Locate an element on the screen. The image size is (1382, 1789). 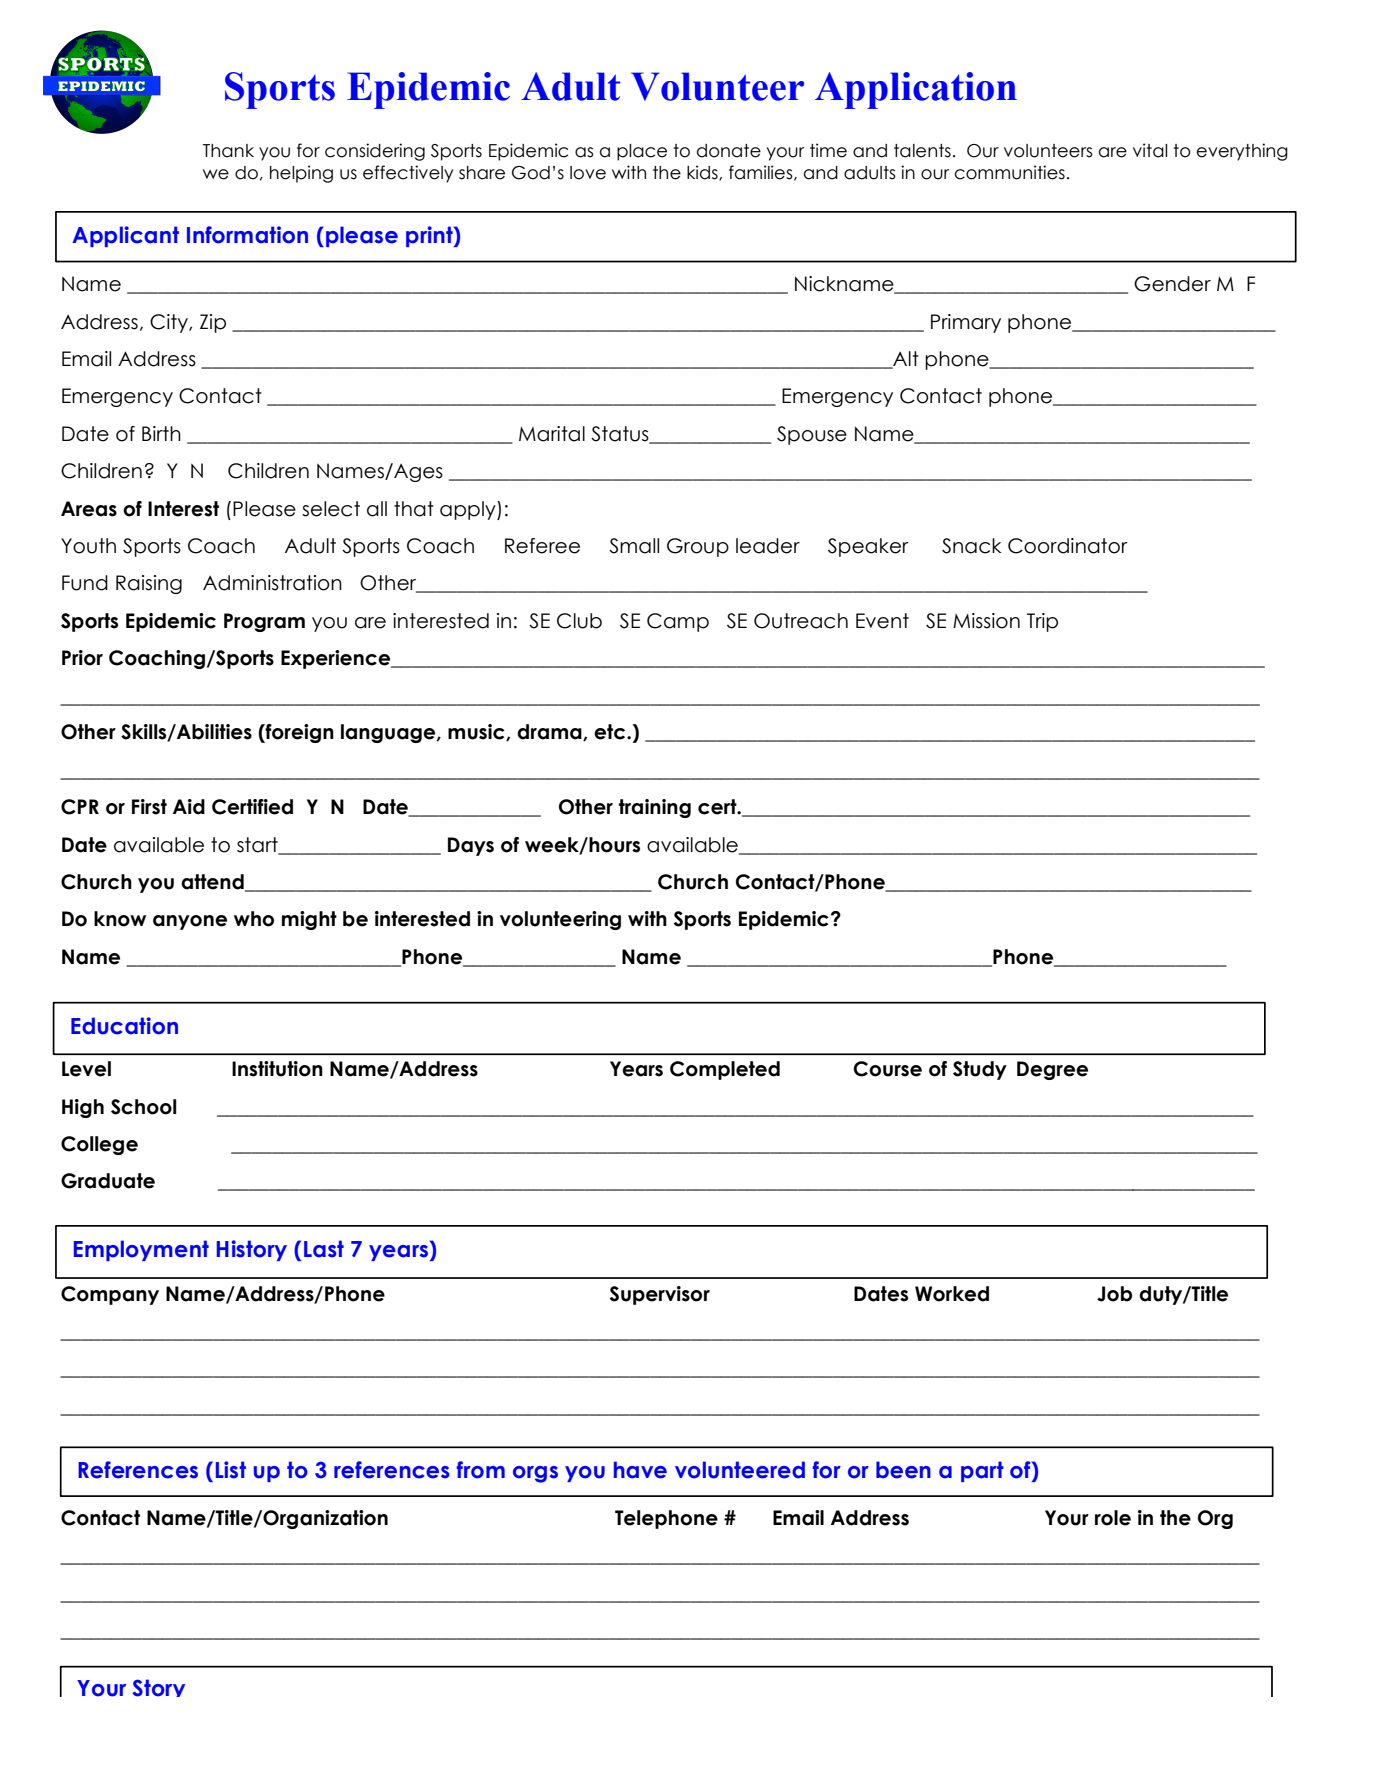
Thank is located at coordinates (228, 151).
